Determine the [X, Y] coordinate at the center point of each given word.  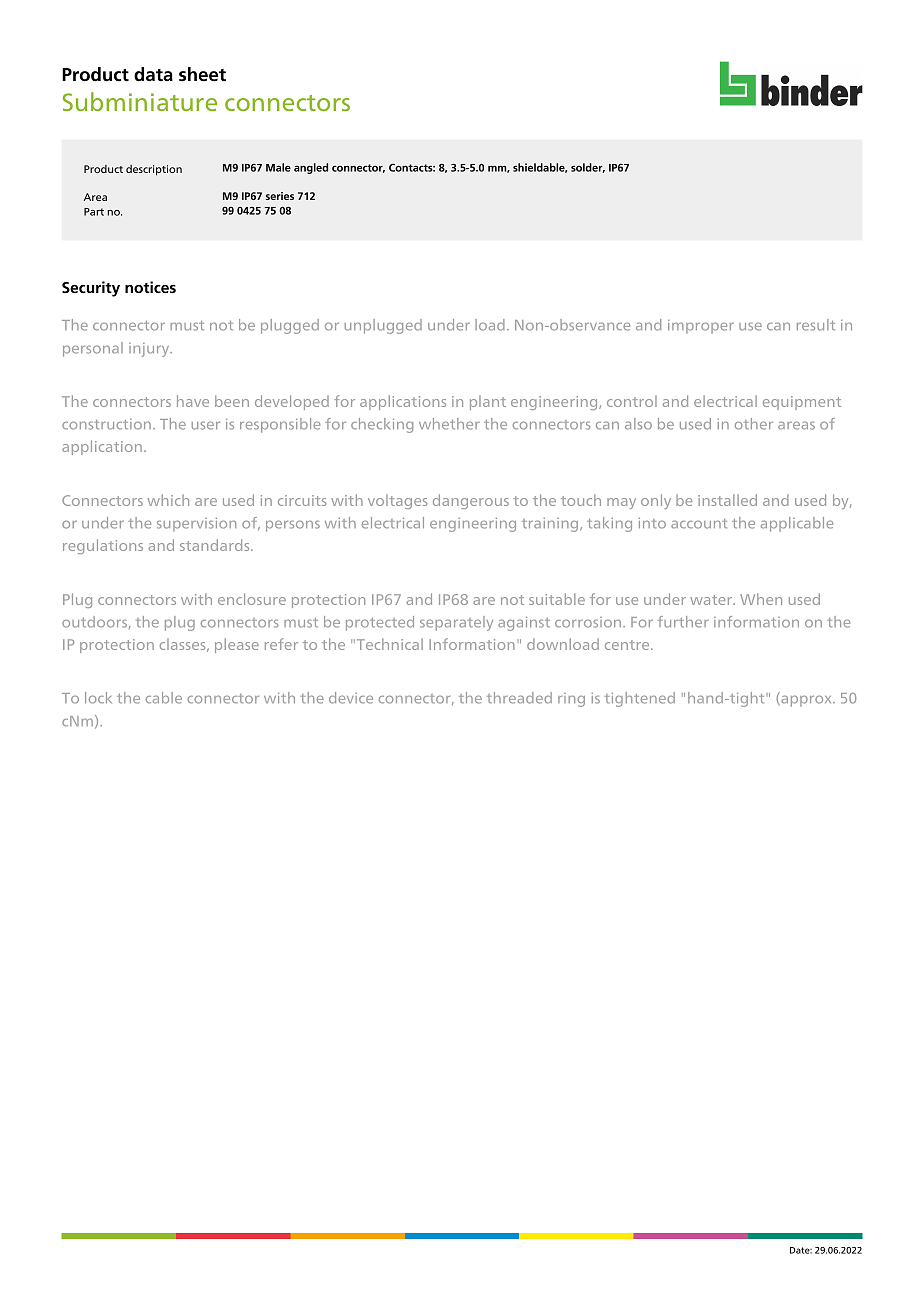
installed [727, 500]
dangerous [471, 501]
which [168, 500]
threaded [519, 698]
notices [150, 287]
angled [311, 168]
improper [701, 327]
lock [98, 698]
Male [278, 167]
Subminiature [140, 101]
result [816, 325]
